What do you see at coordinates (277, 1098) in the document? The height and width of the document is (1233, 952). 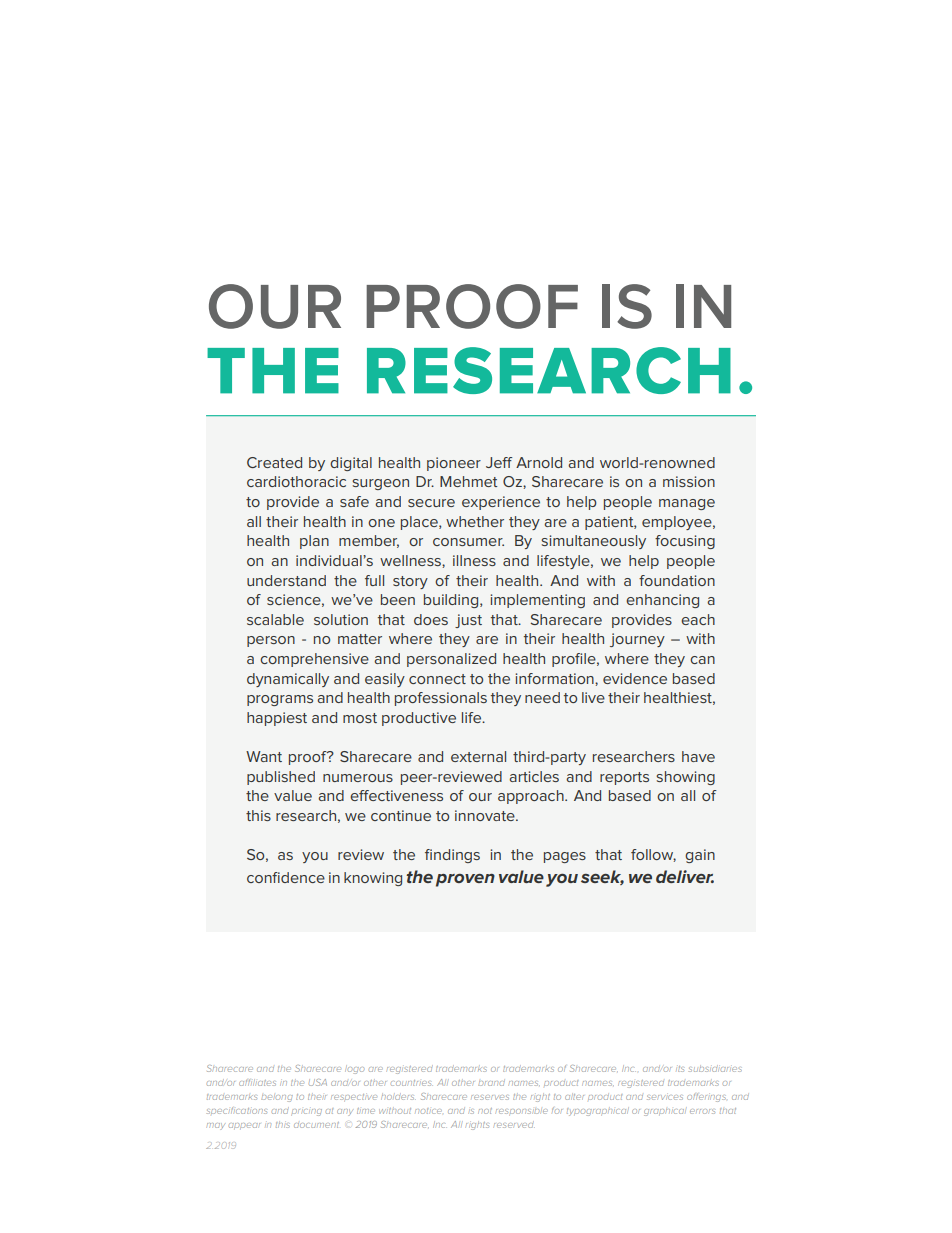 I see `belong` at bounding box center [277, 1098].
